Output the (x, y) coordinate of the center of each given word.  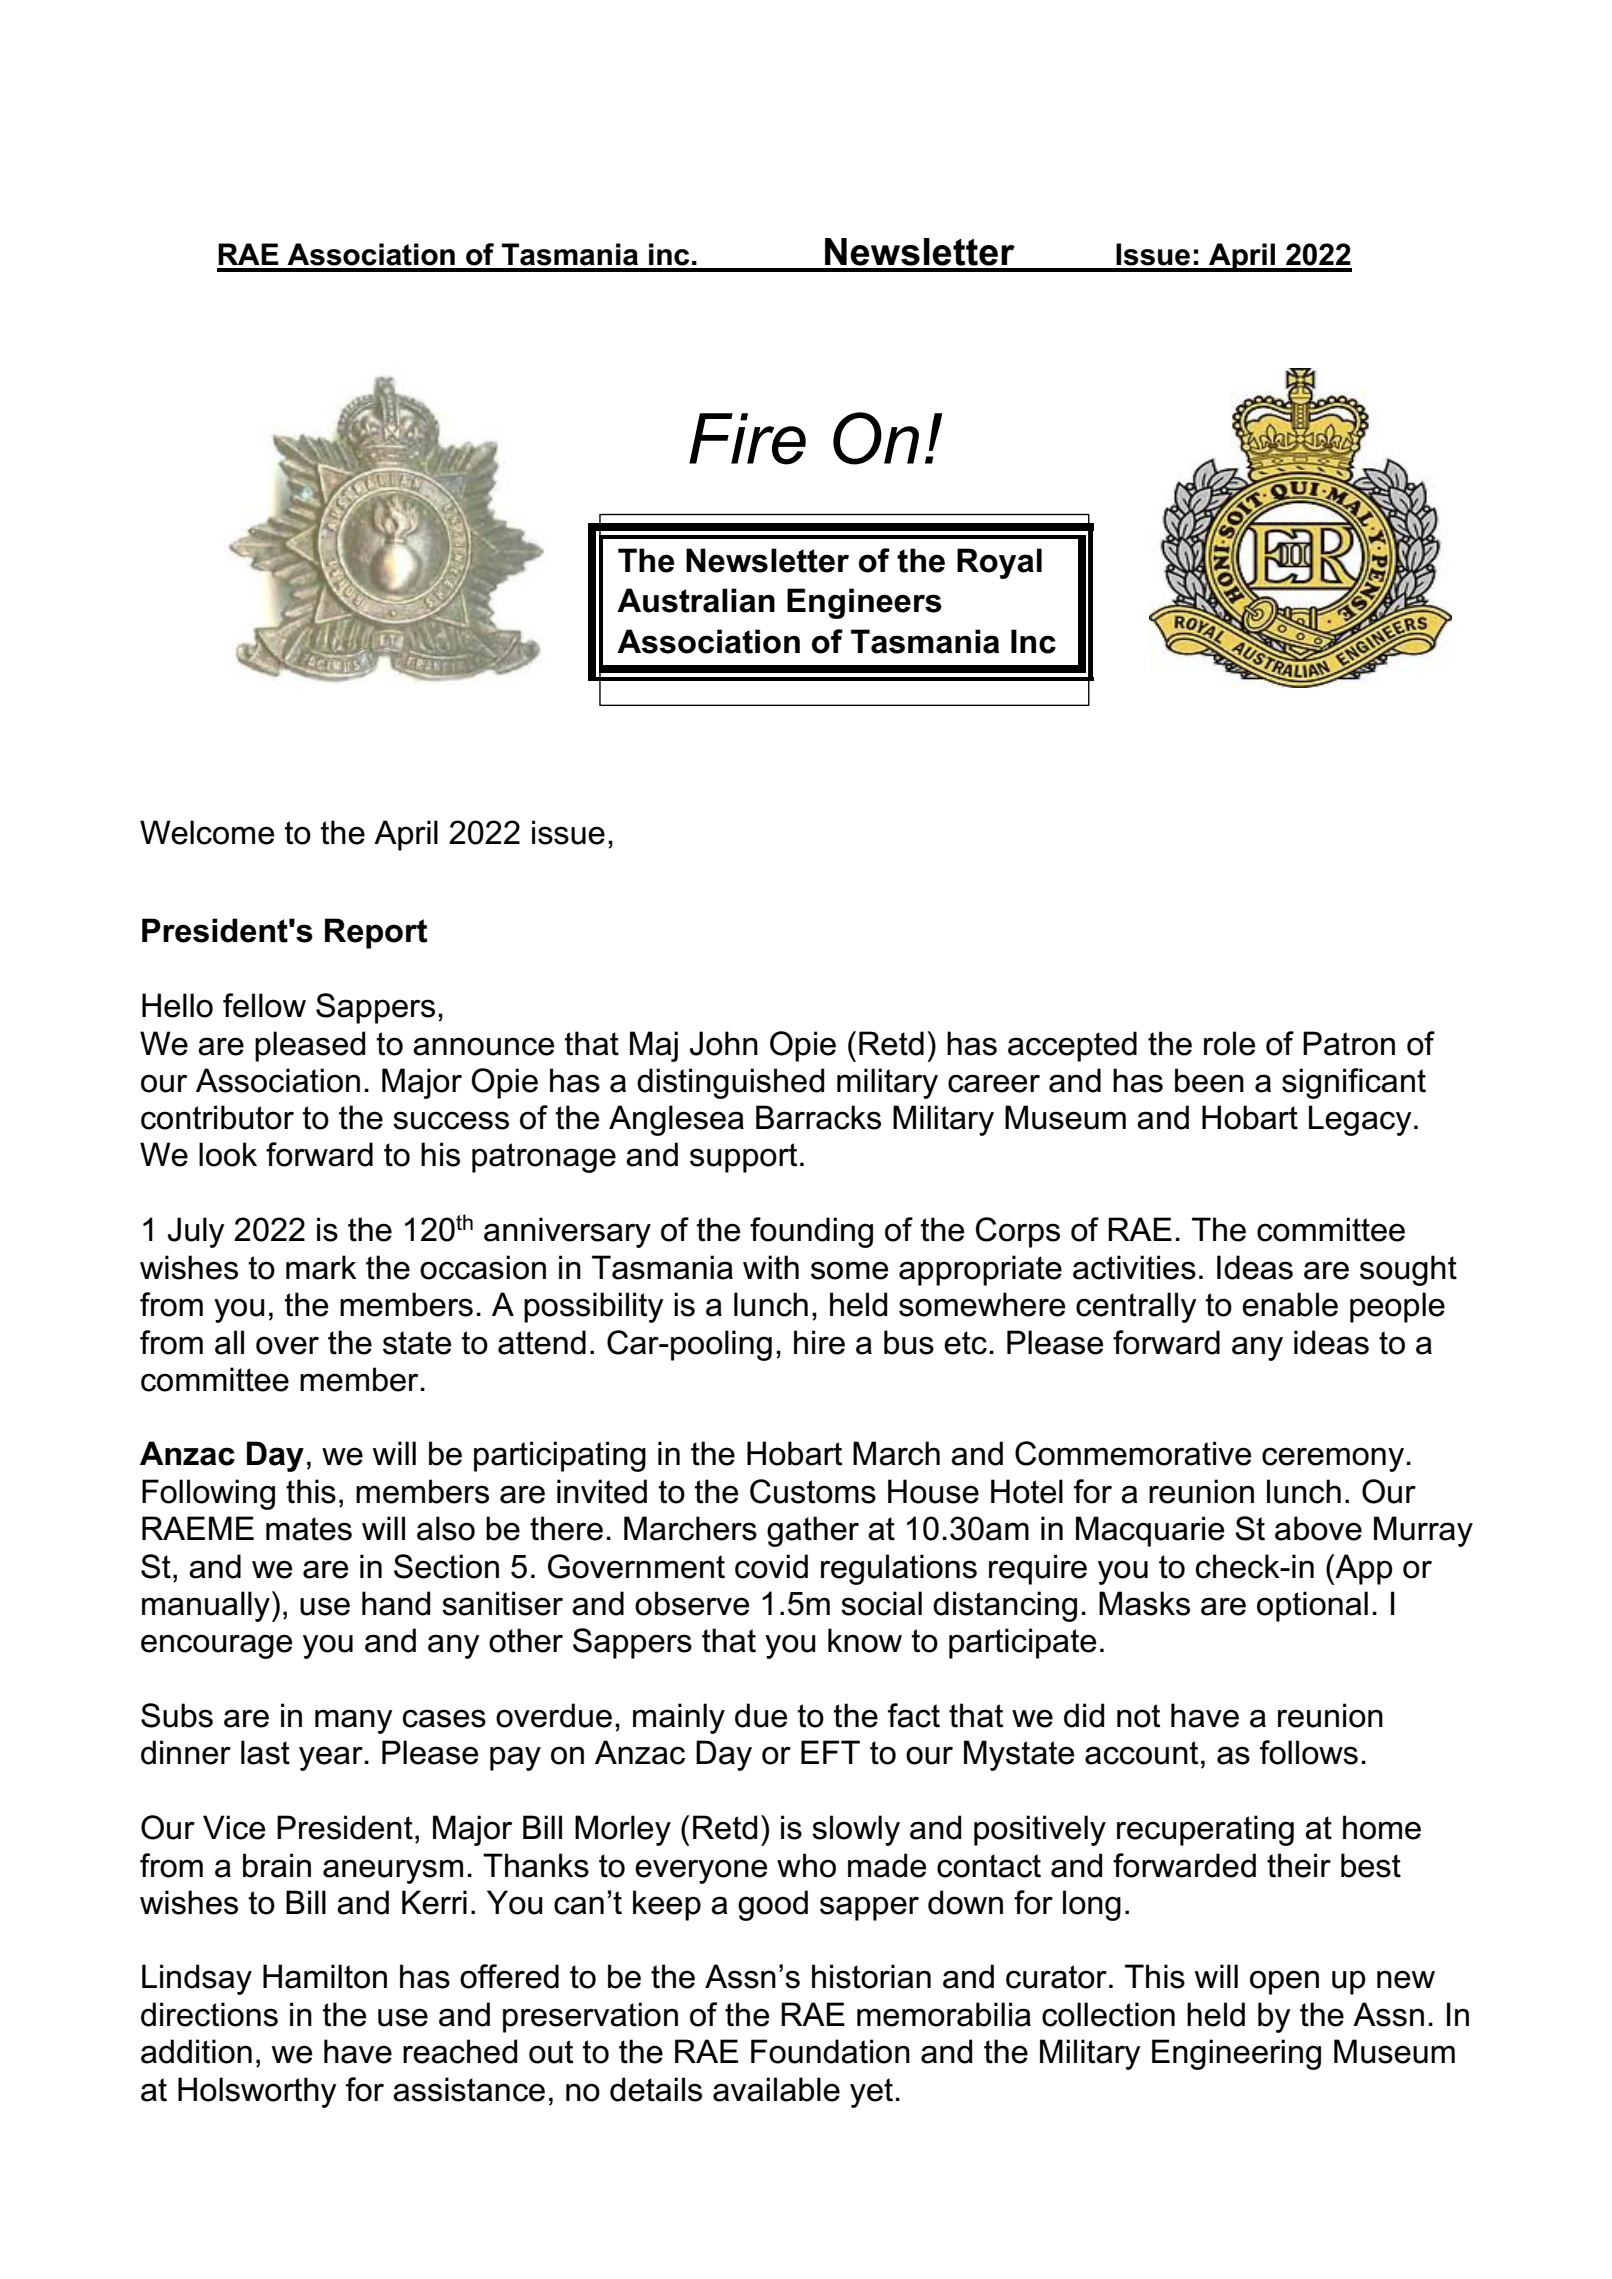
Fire (747, 439)
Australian (696, 600)
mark (321, 1267)
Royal (999, 563)
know (865, 1640)
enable (1290, 1304)
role (1229, 1043)
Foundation (830, 2051)
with (771, 1267)
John (724, 1043)
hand (396, 1603)
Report (376, 933)
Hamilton (325, 1976)
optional (1312, 1606)
